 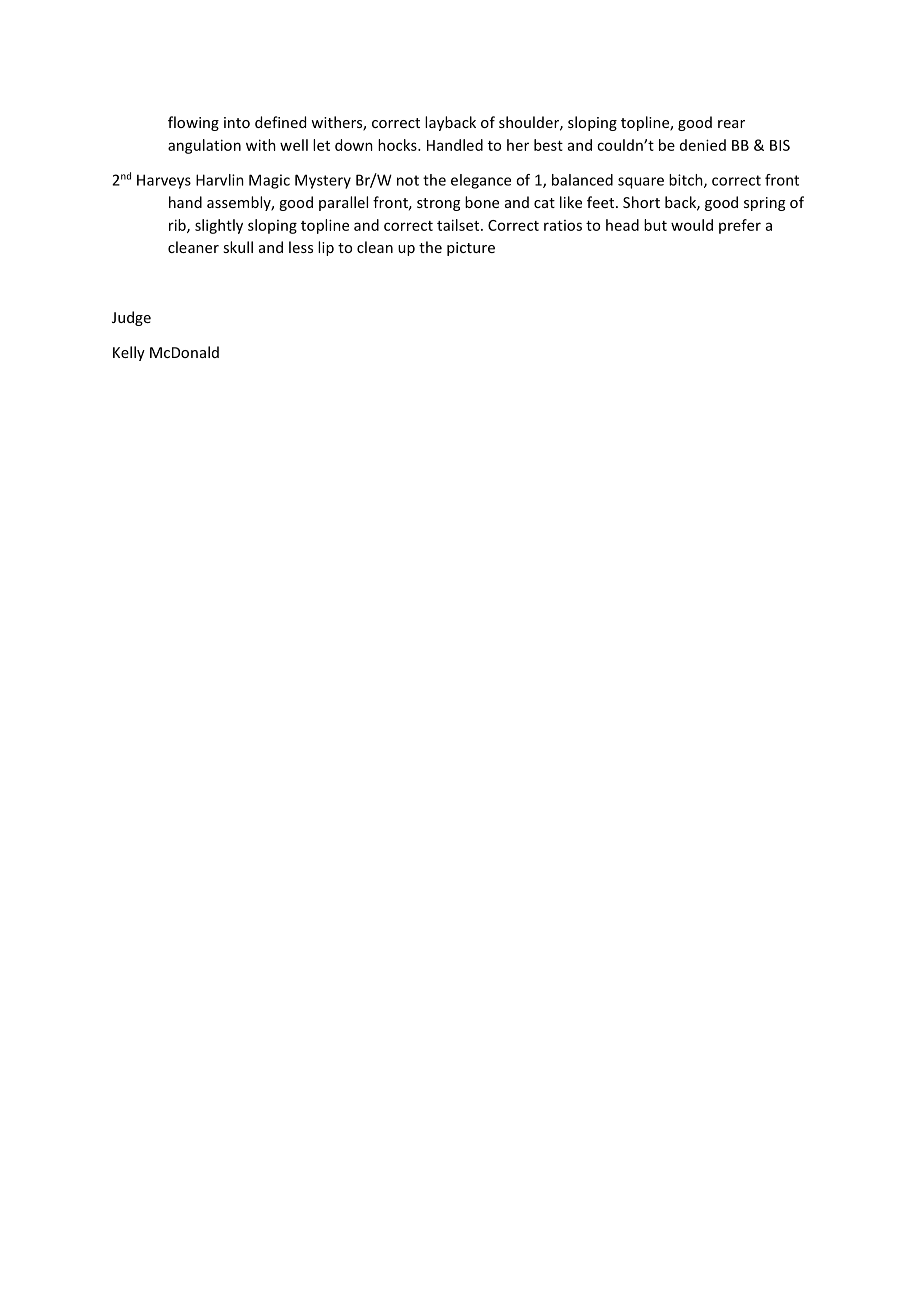 I want to click on rear, so click(x=731, y=124).
